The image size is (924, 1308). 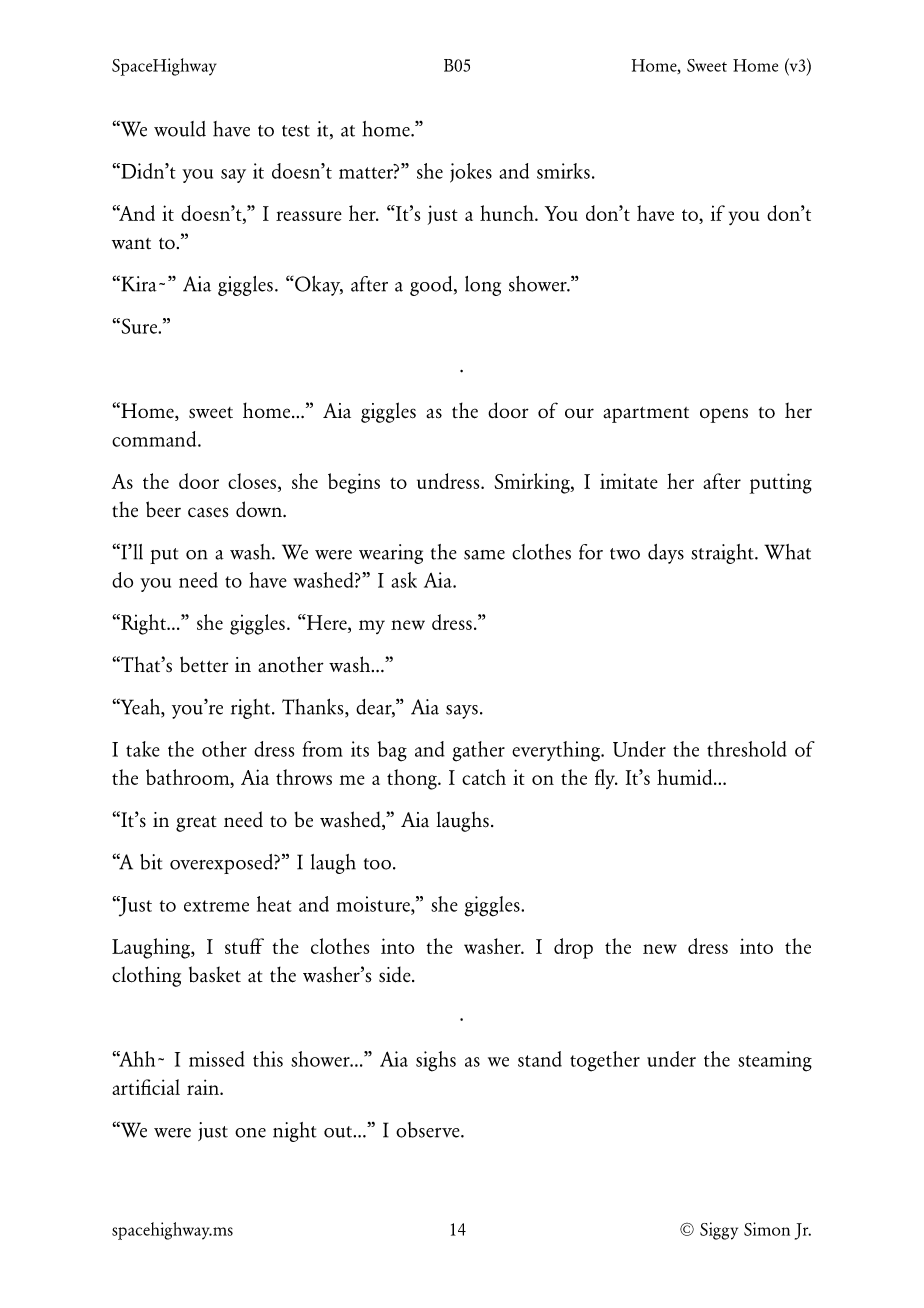 What do you see at coordinates (180, 129) in the document?
I see `would` at bounding box center [180, 129].
